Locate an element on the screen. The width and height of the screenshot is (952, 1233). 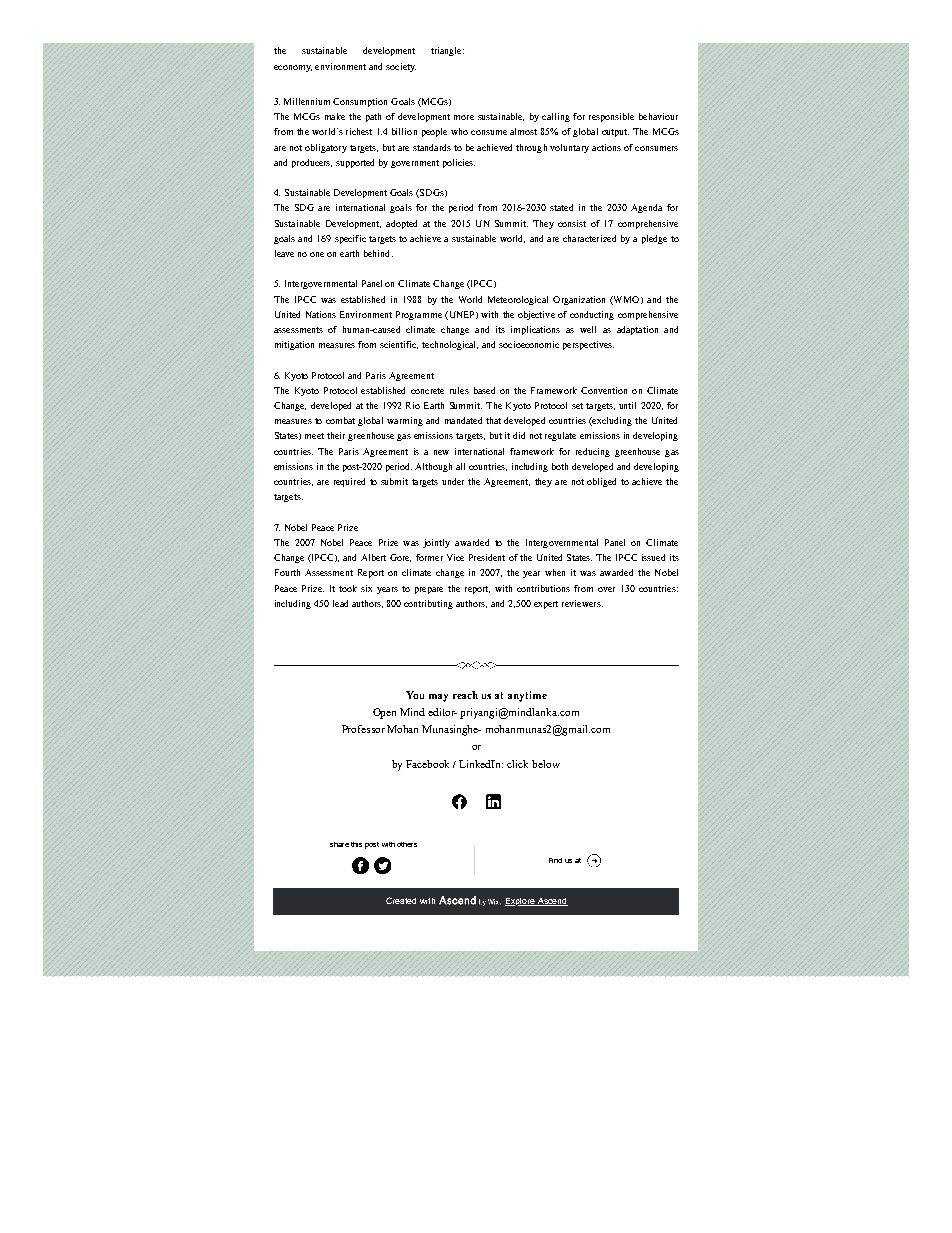
Explore is located at coordinates (521, 902).
